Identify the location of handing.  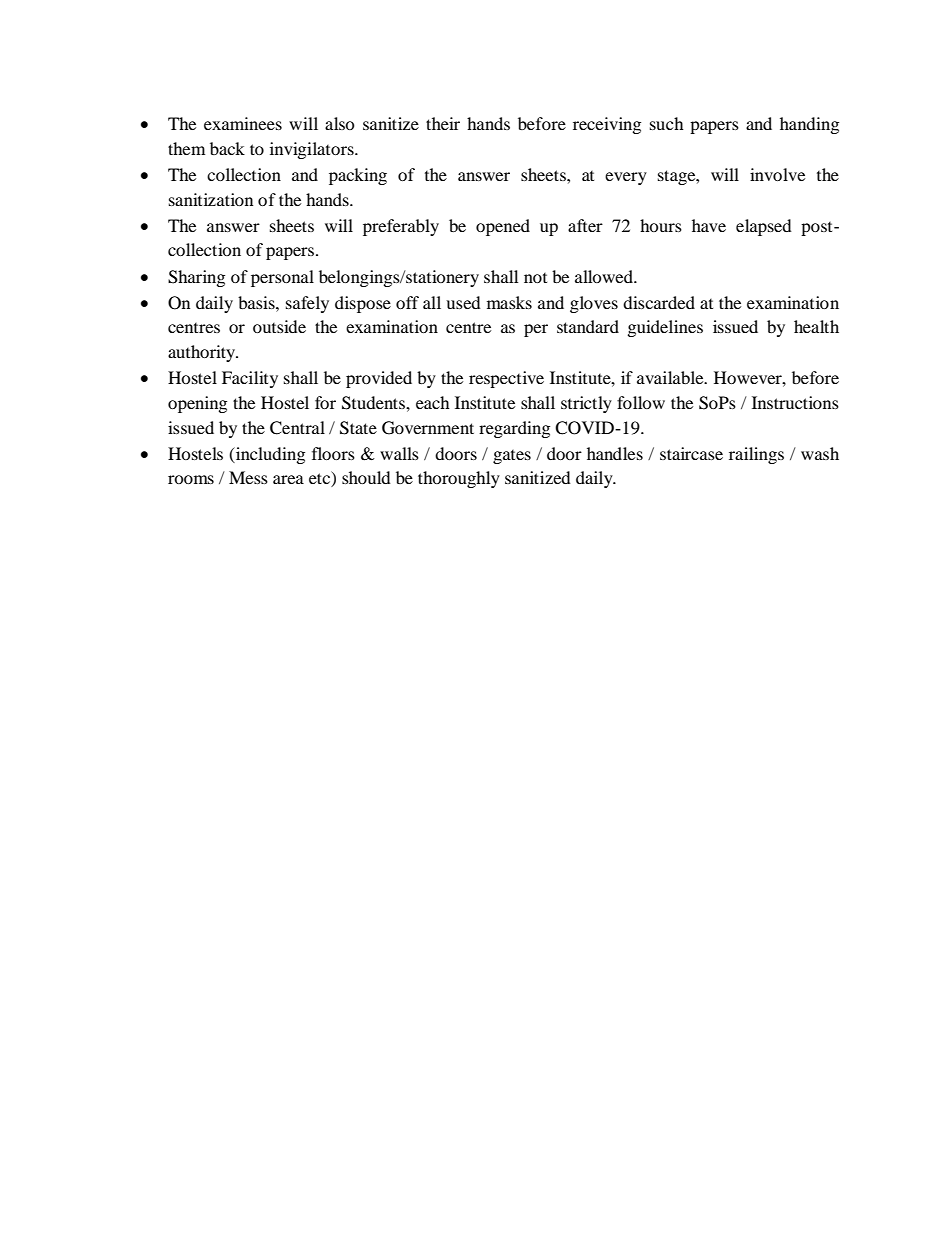
(809, 125).
